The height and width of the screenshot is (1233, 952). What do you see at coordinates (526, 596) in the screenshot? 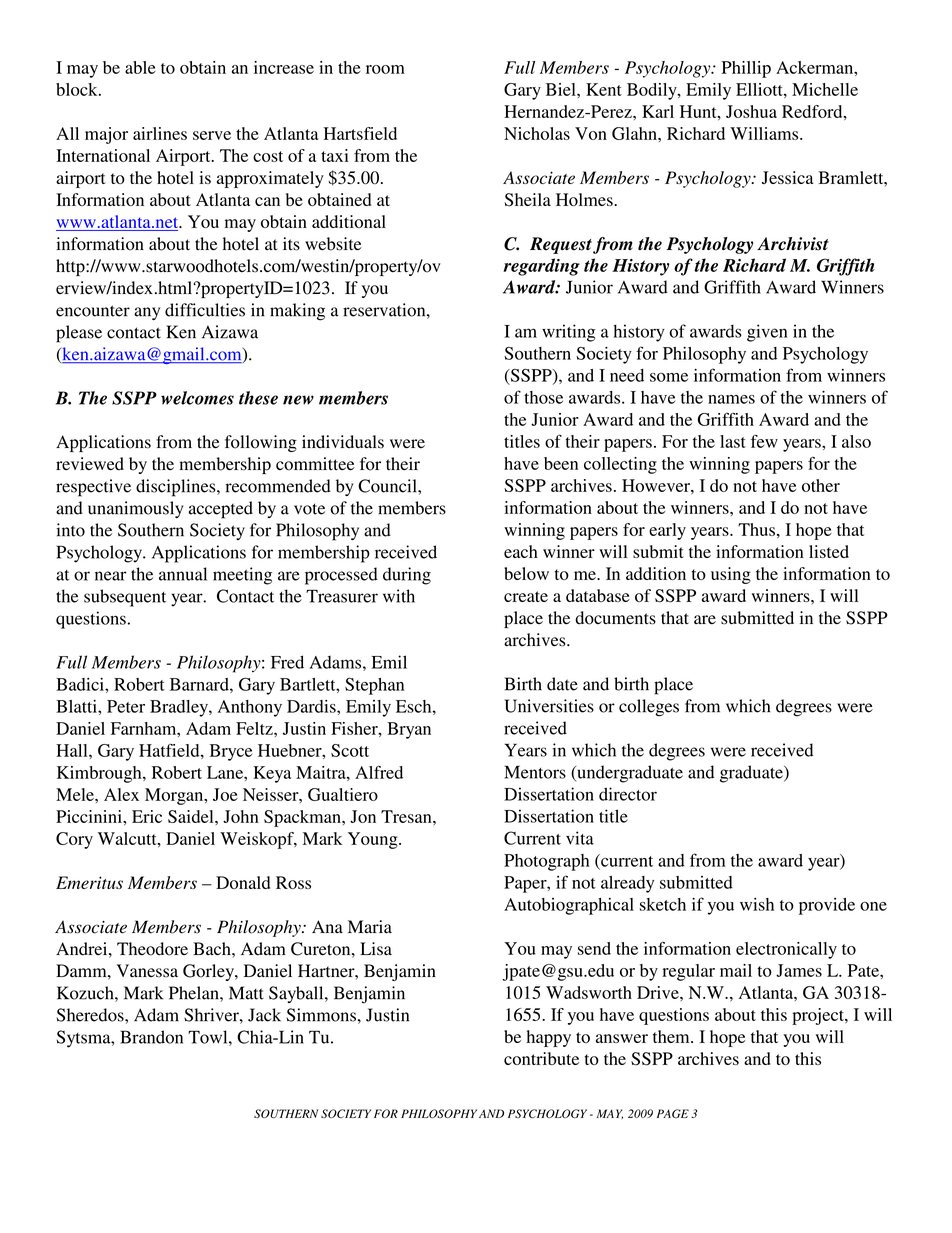
I see `create` at bounding box center [526, 596].
